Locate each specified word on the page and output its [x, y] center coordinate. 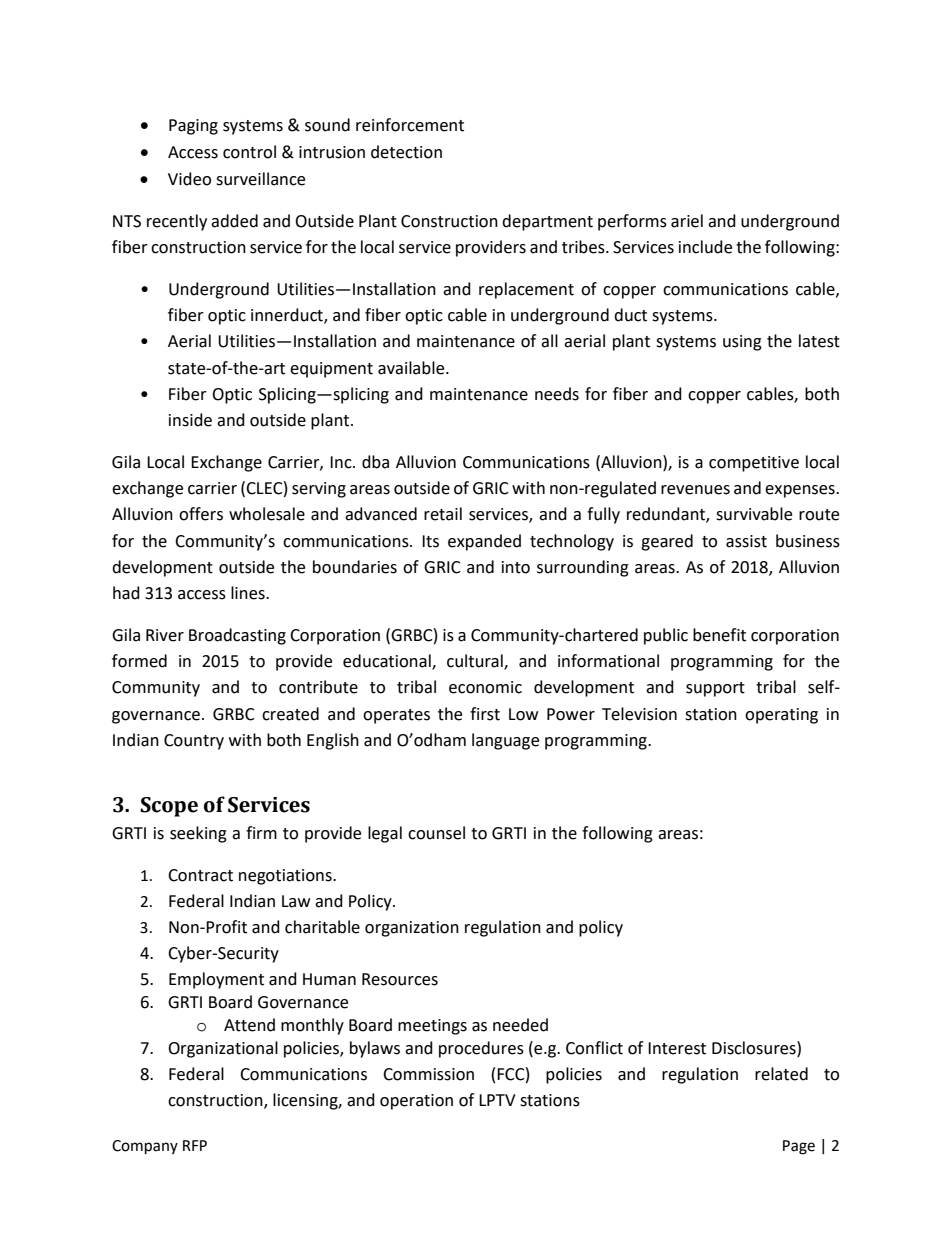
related [781, 1074]
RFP [195, 1145]
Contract [200, 875]
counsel [436, 833]
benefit [719, 635]
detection [406, 152]
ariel [687, 221]
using [742, 343]
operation [416, 1102]
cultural [476, 662]
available [412, 368]
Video [189, 179]
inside [190, 420]
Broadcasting [237, 636]
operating [781, 716]
